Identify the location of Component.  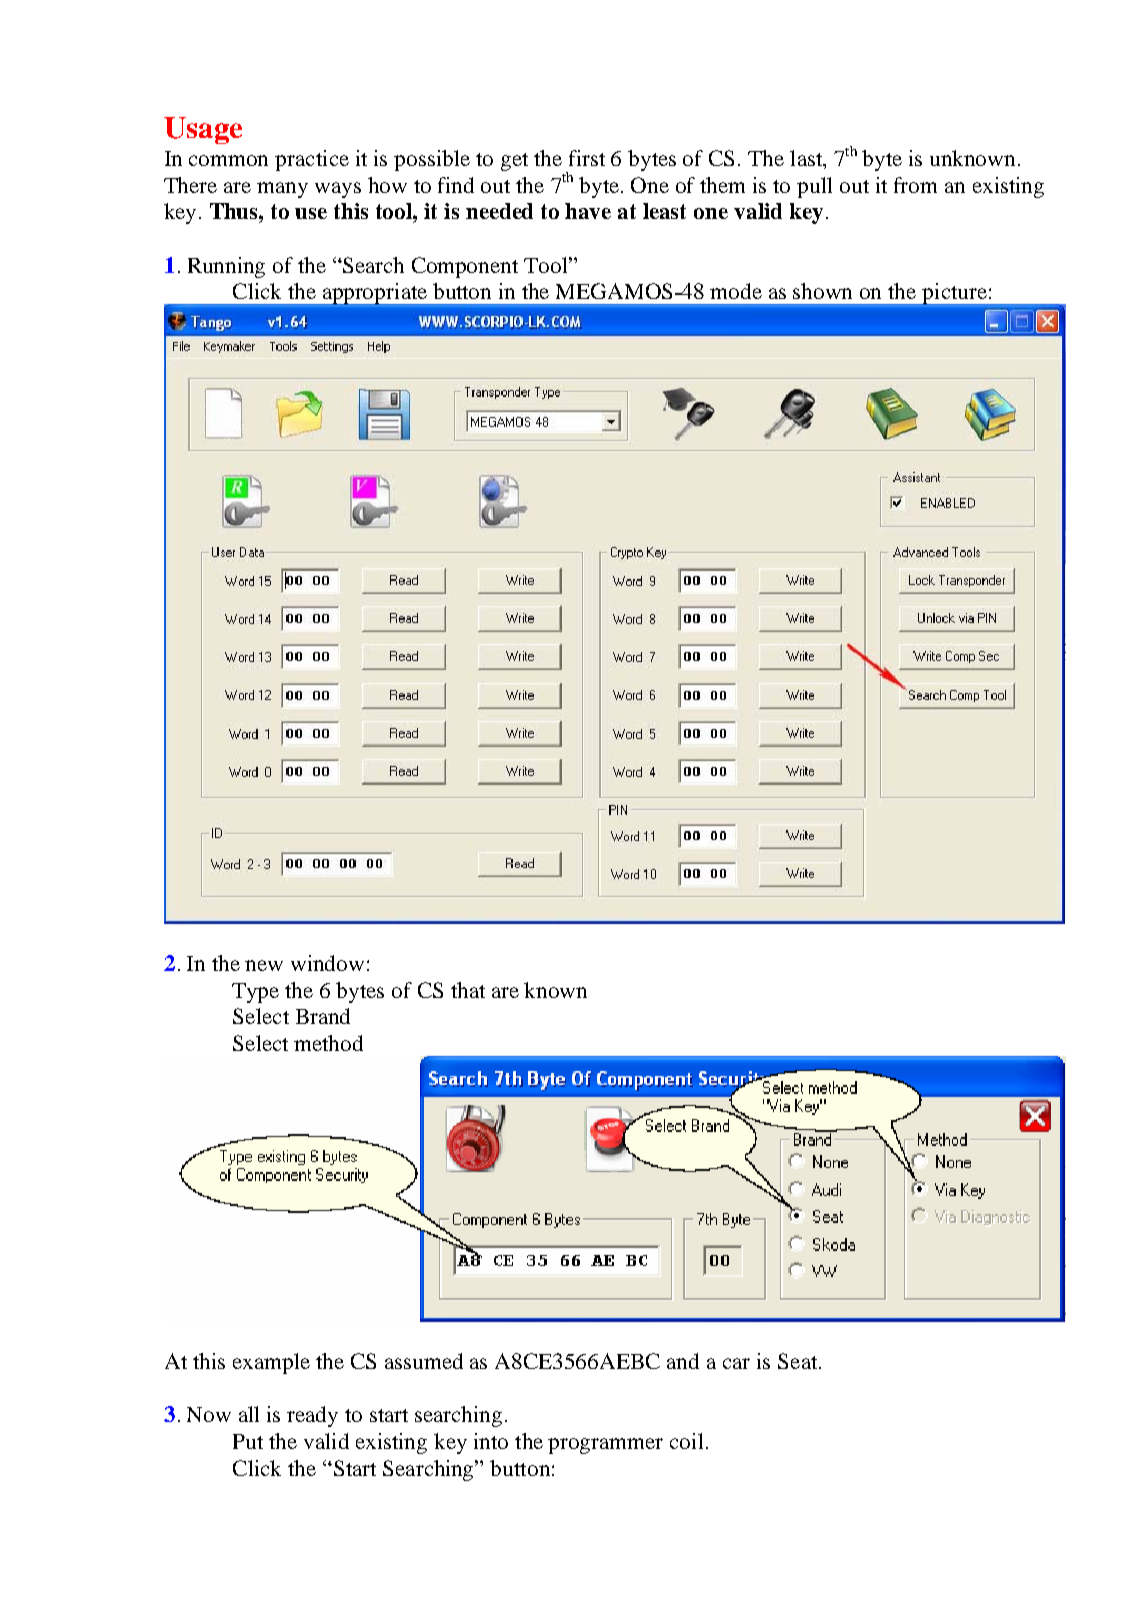
(465, 267).
